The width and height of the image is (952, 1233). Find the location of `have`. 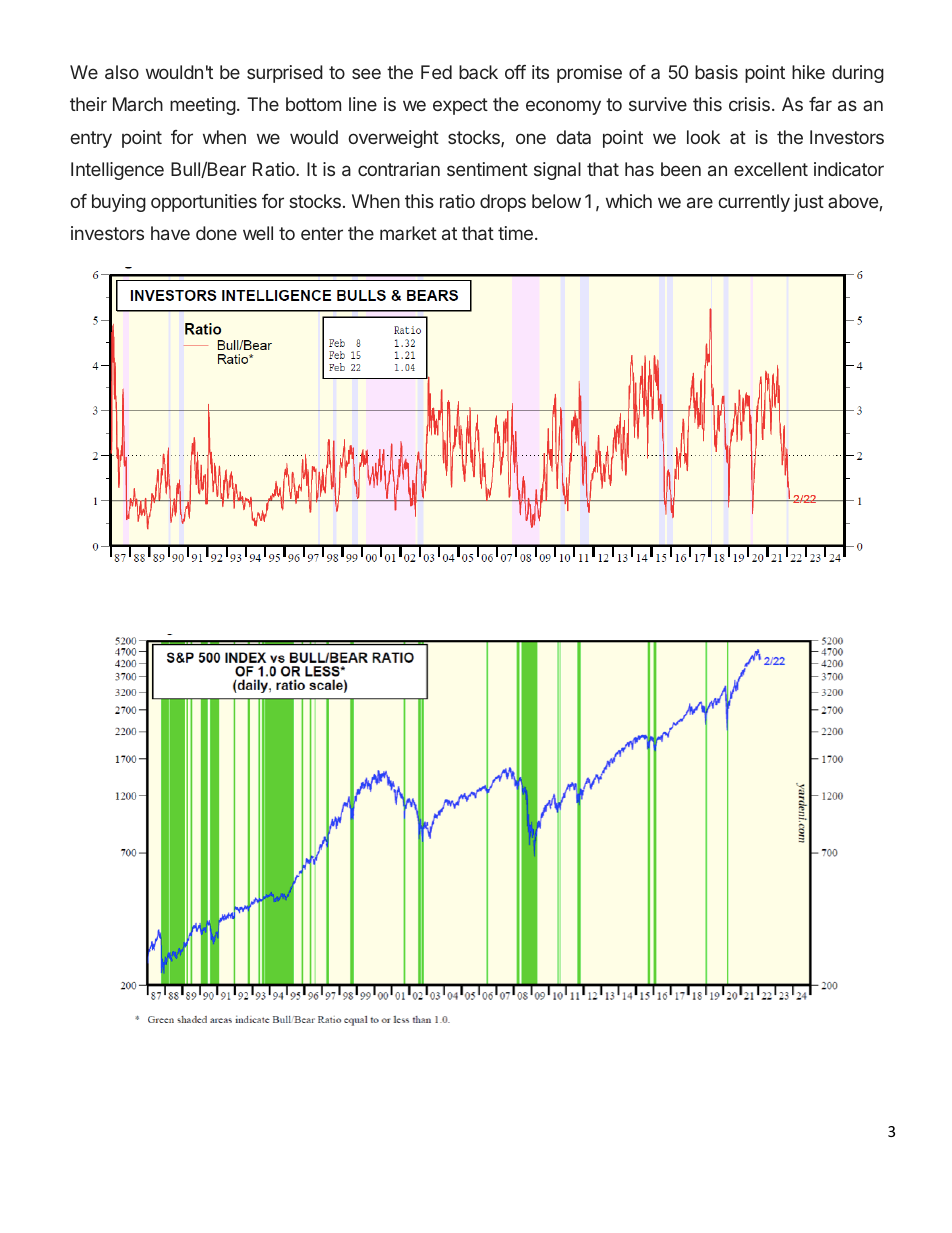

have is located at coordinates (170, 233).
